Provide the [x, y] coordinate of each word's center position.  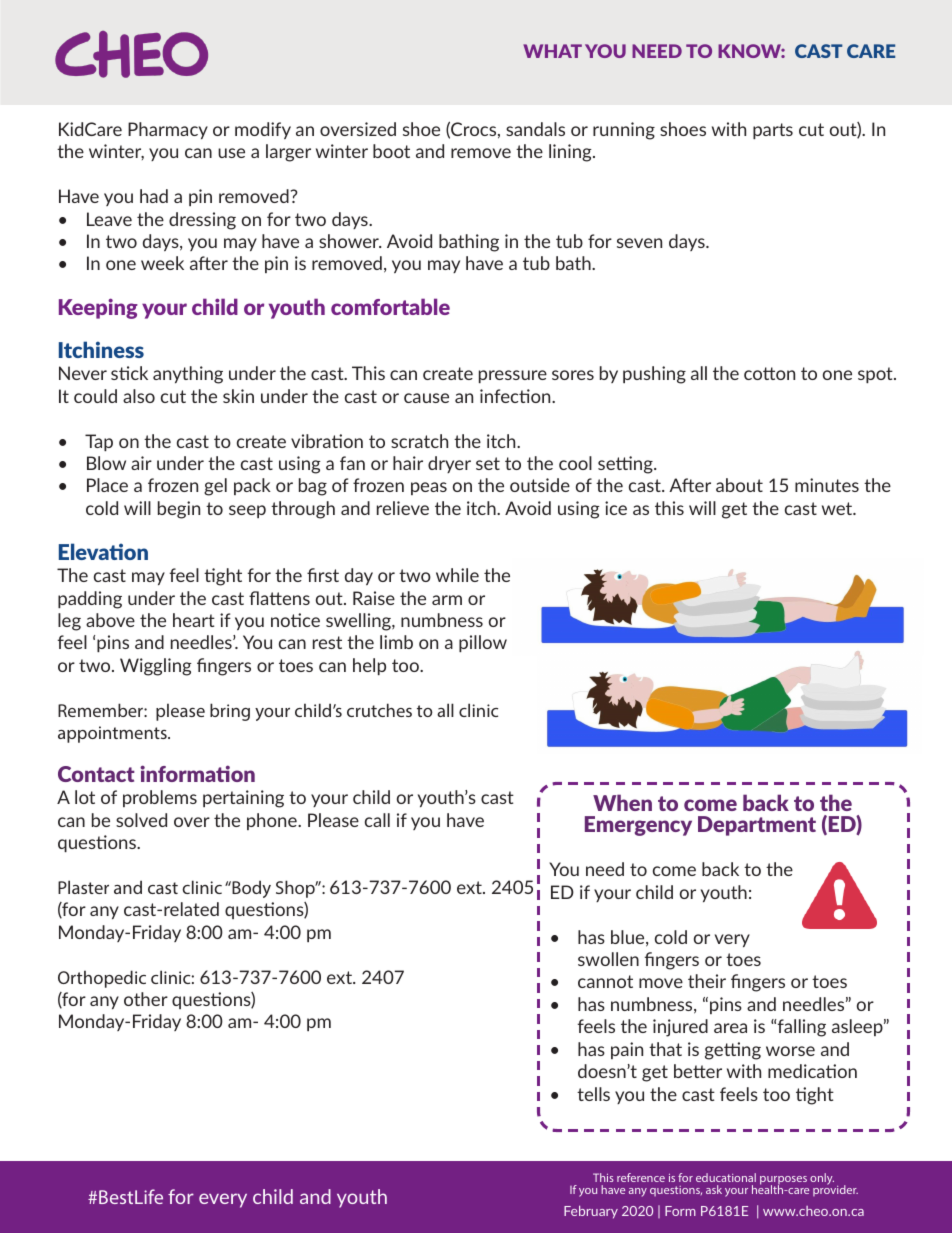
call [377, 820]
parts [773, 131]
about [739, 485]
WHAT [552, 51]
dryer [449, 464]
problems [160, 798]
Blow [106, 463]
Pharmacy [168, 130]
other [146, 999]
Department [757, 826]
